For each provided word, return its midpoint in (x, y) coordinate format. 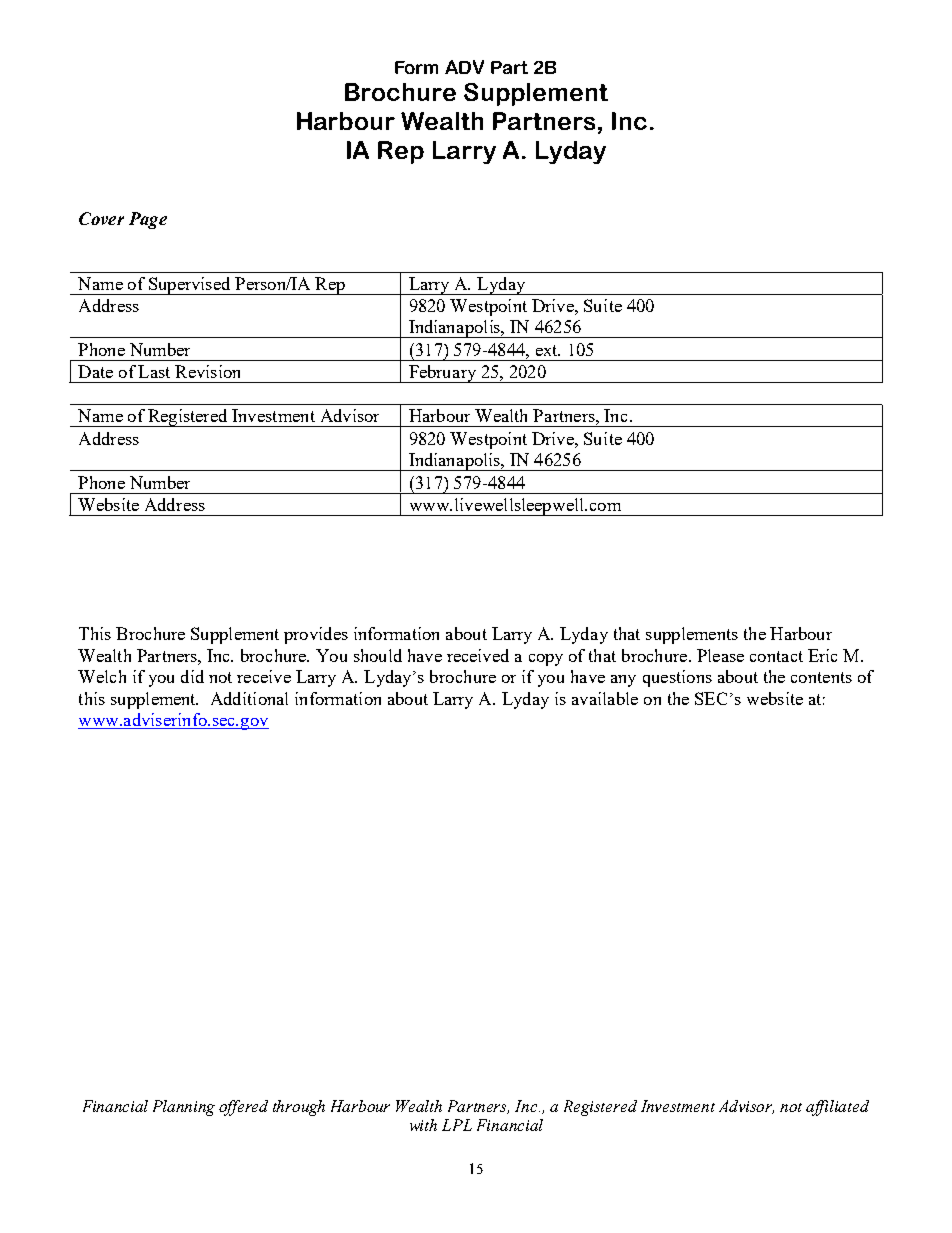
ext (548, 350)
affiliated (837, 1108)
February (442, 374)
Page (148, 220)
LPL (457, 1125)
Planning (184, 1108)
